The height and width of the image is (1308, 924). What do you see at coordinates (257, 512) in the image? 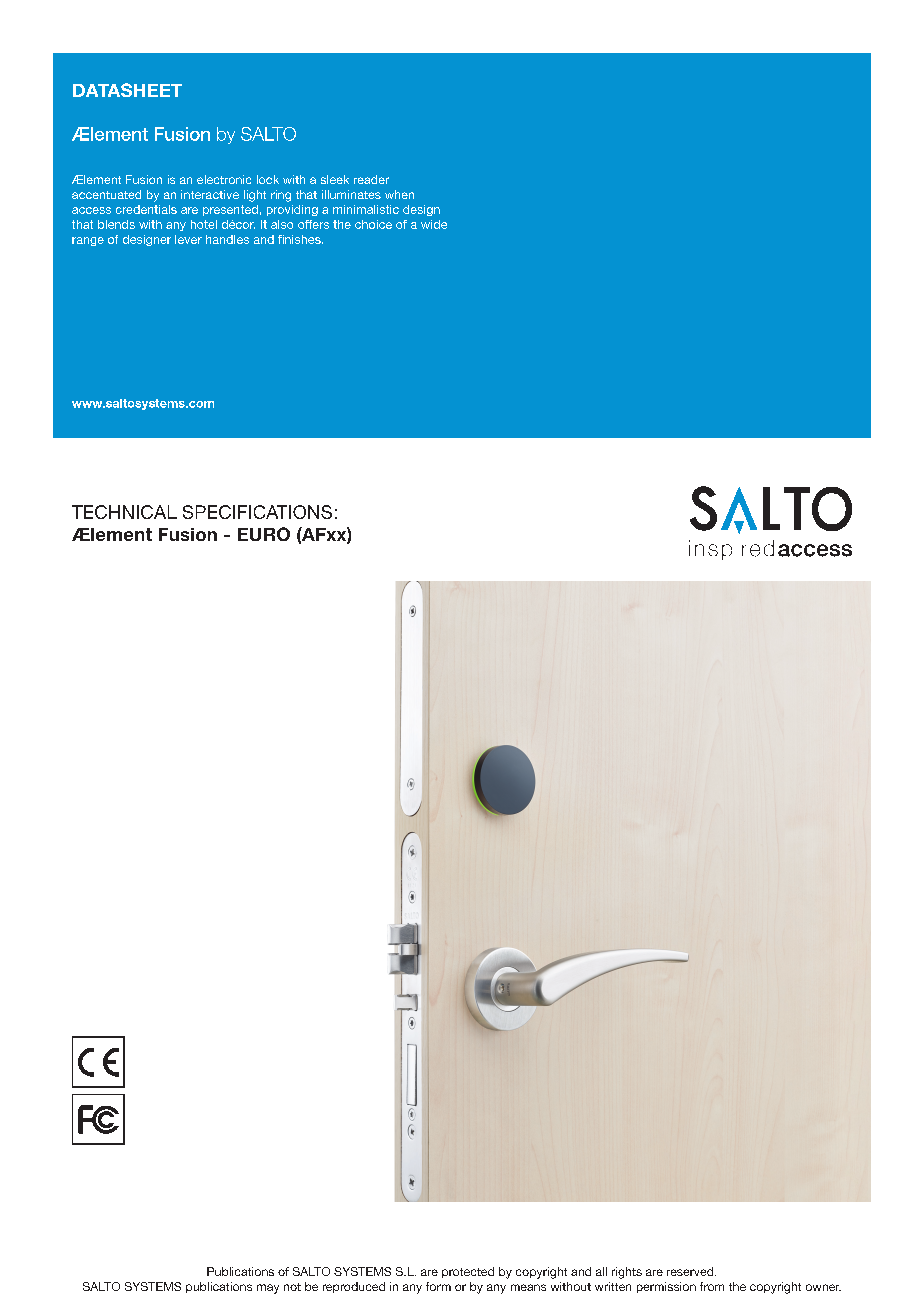
I see `SPECIFICATIONS` at bounding box center [257, 512].
